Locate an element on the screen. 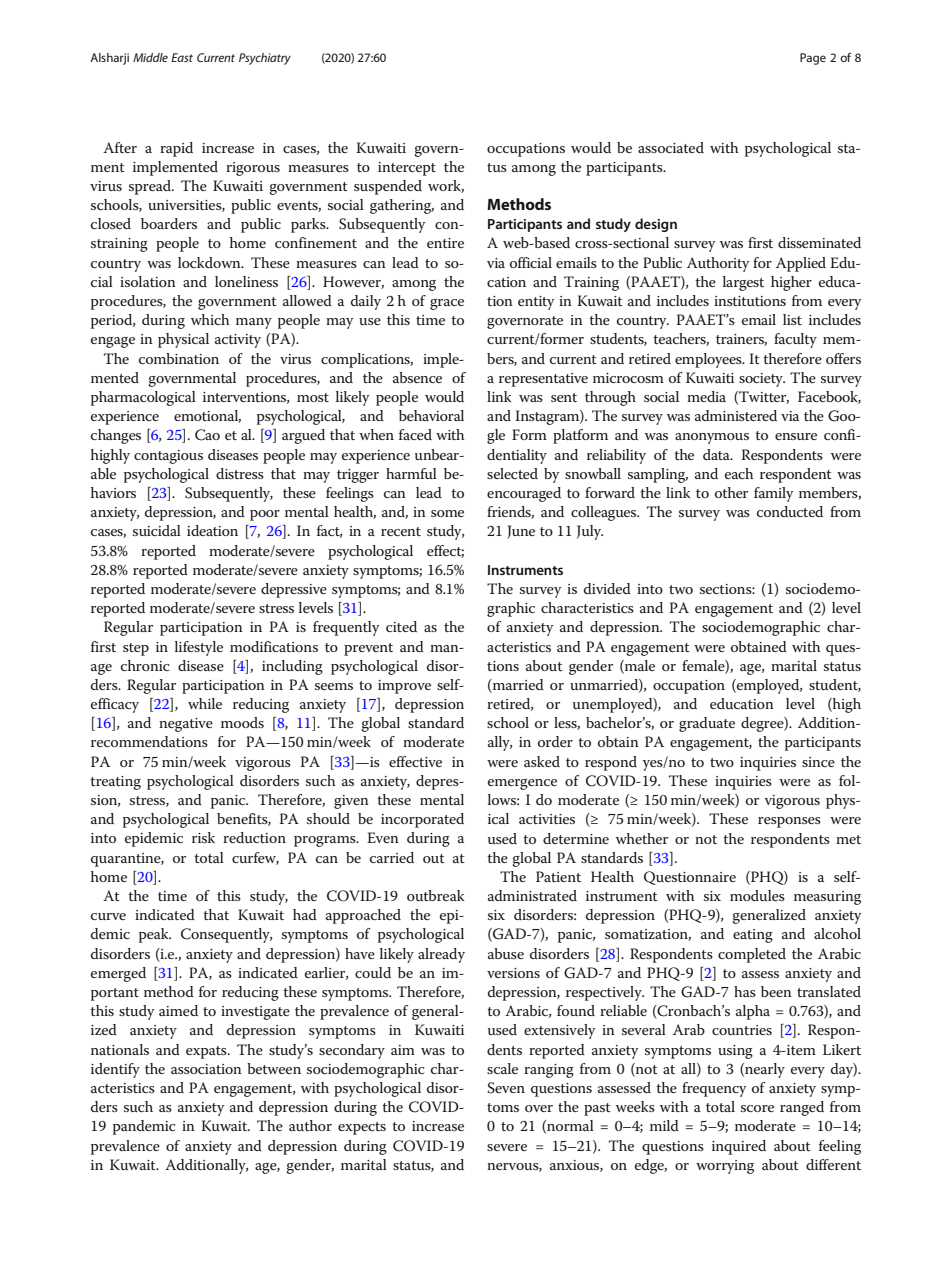 This screenshot has width=952, height=1265. lifestyle is located at coordinates (199, 648).
